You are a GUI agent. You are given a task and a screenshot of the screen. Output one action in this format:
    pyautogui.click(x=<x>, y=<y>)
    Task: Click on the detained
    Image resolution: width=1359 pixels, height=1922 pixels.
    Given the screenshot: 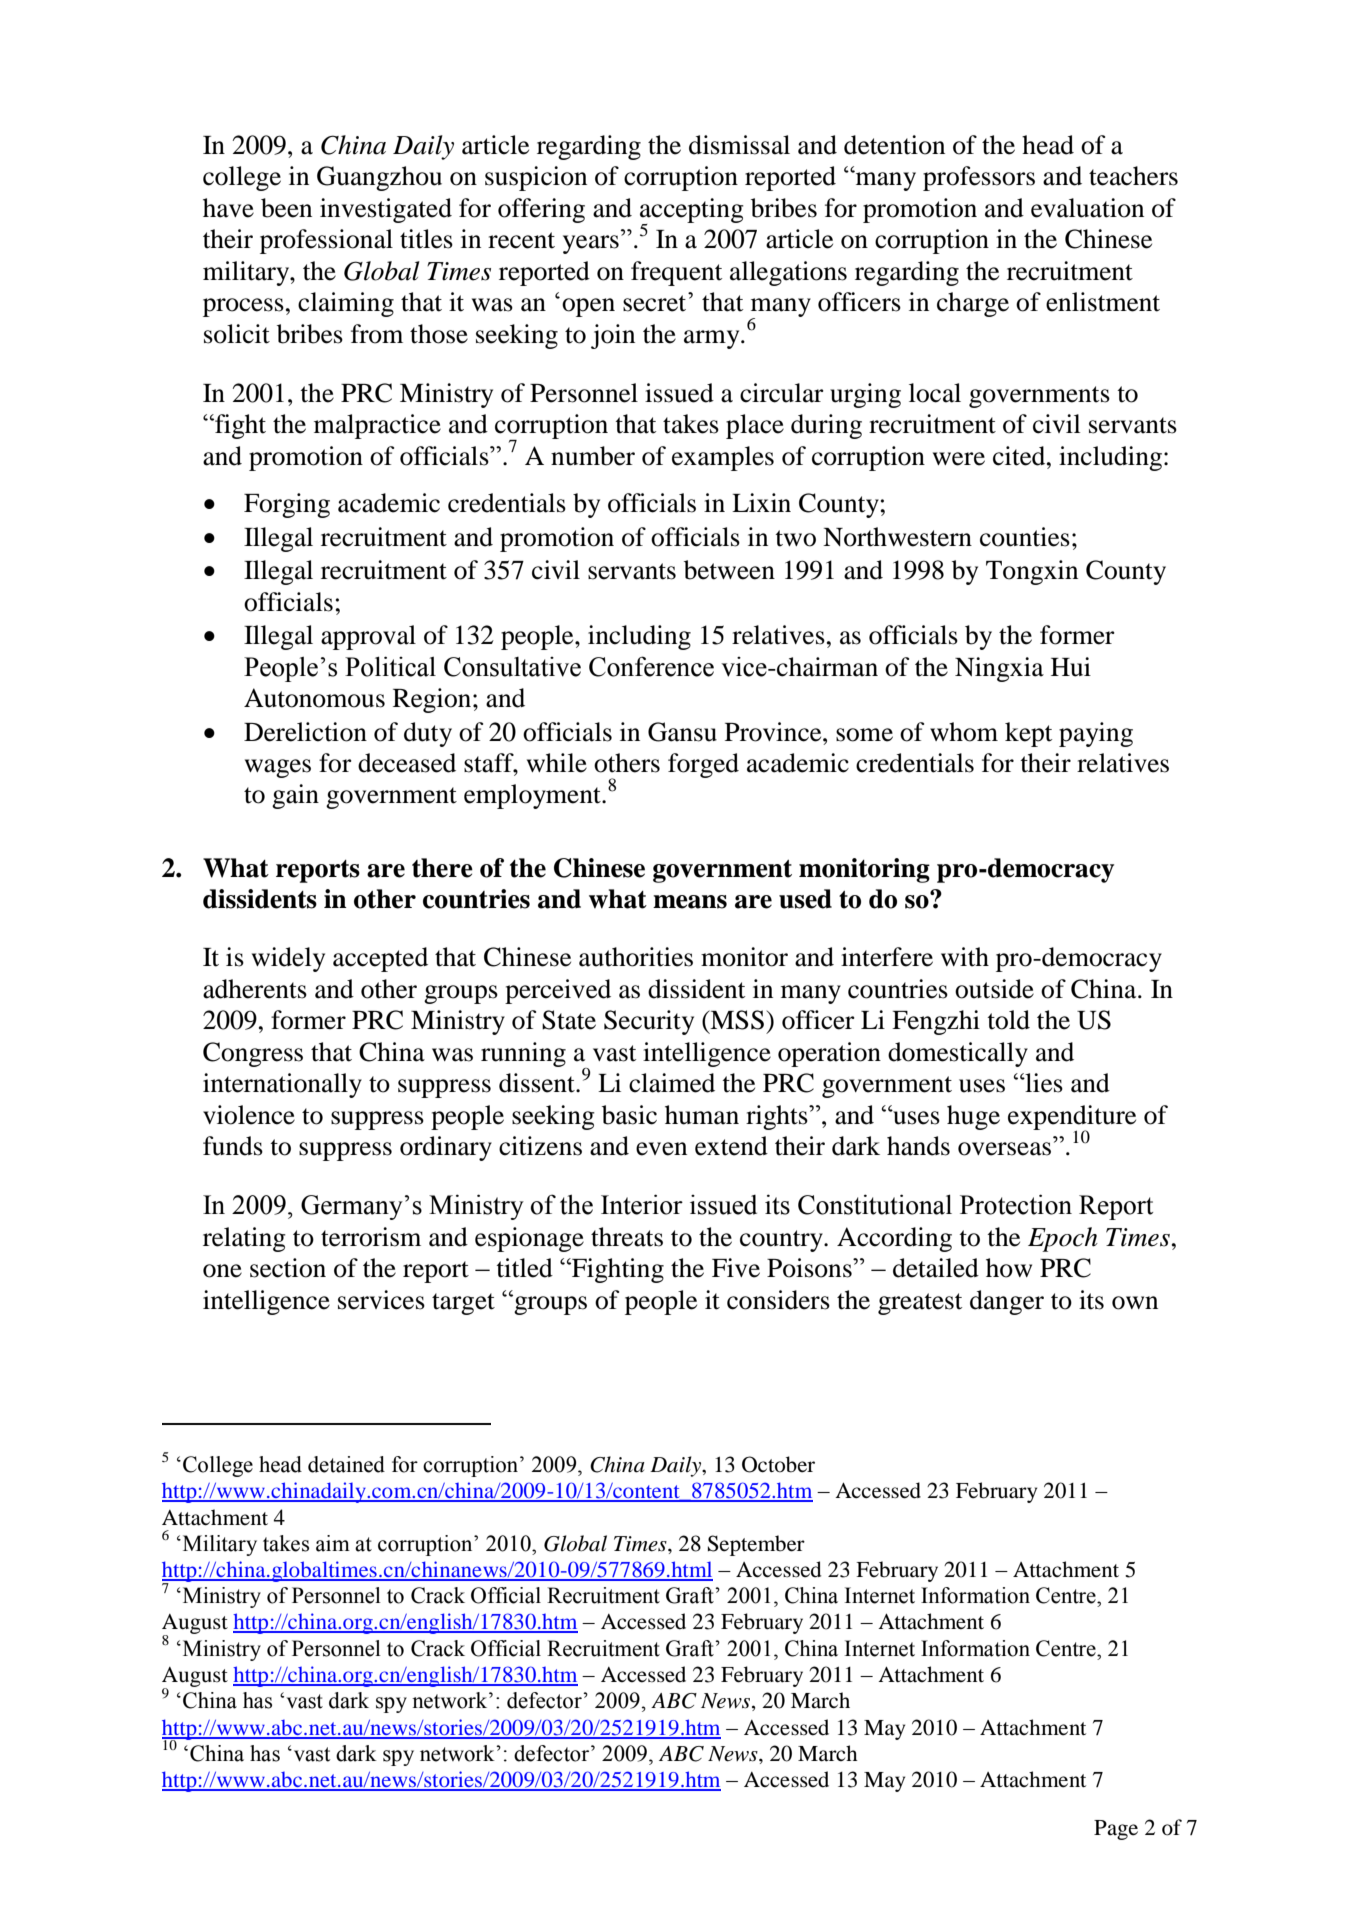 What is the action you would take?
    pyautogui.click(x=346, y=1464)
